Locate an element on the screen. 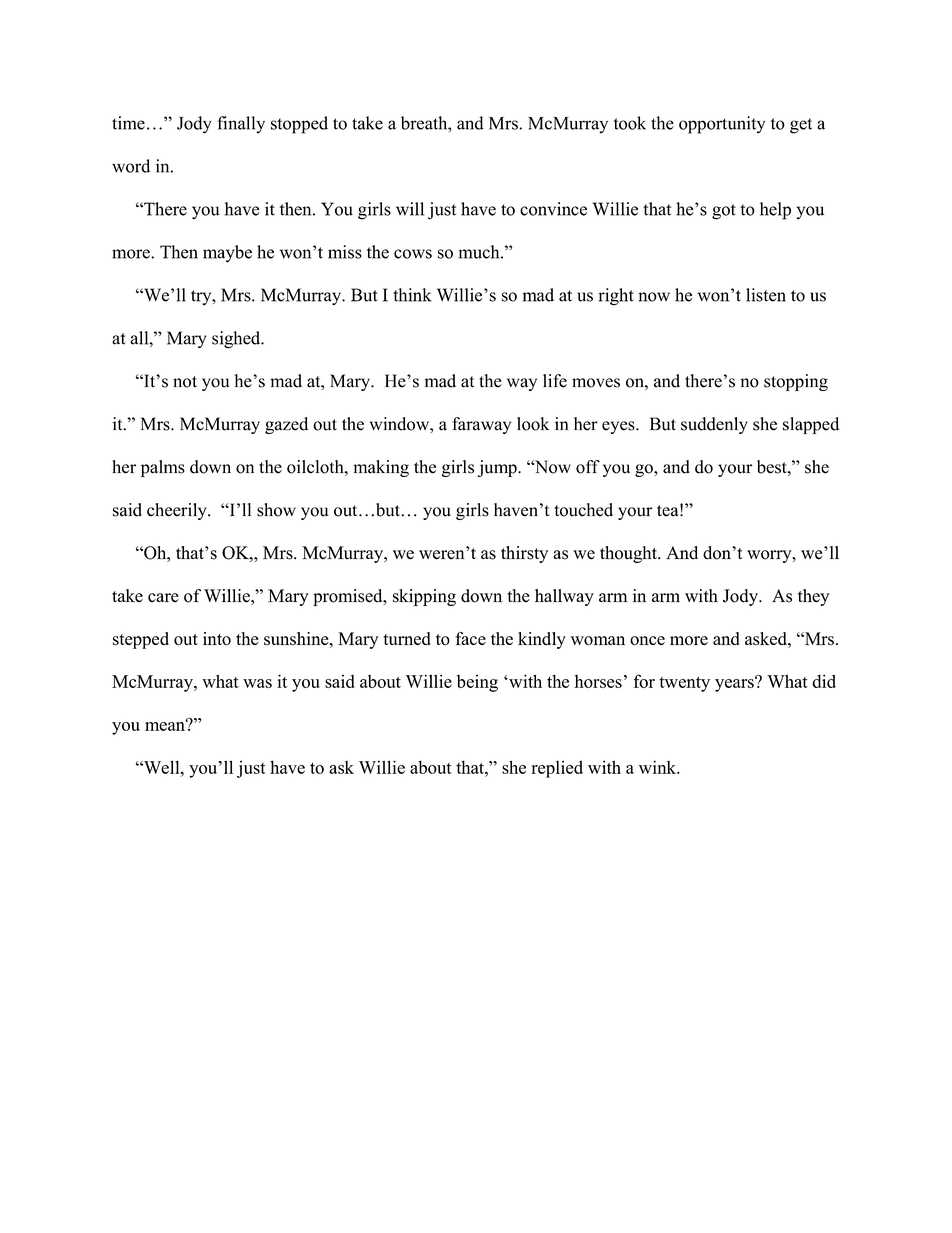  skipping is located at coordinates (424, 597).
